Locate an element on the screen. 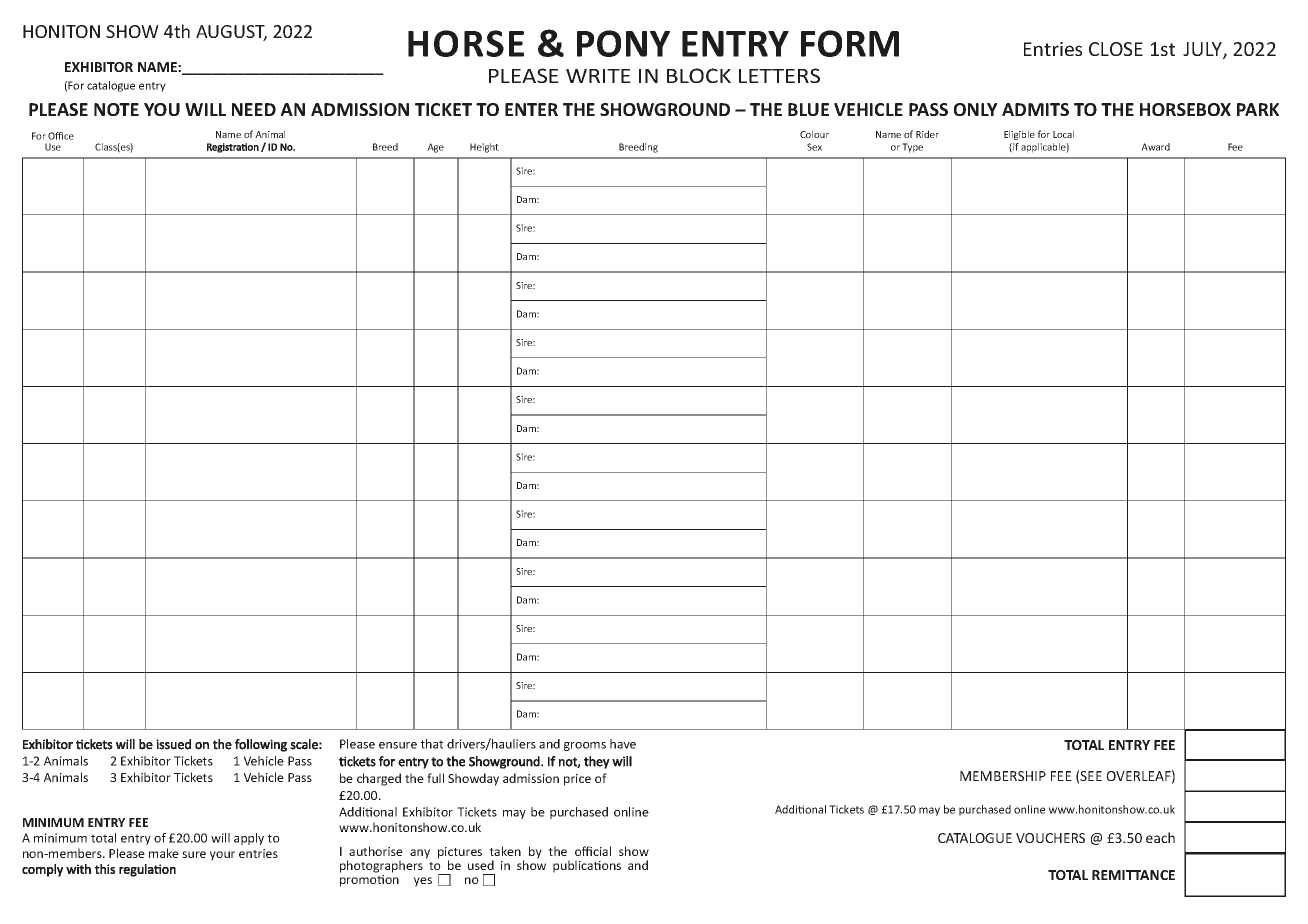  REMITTANCE is located at coordinates (1133, 875).
